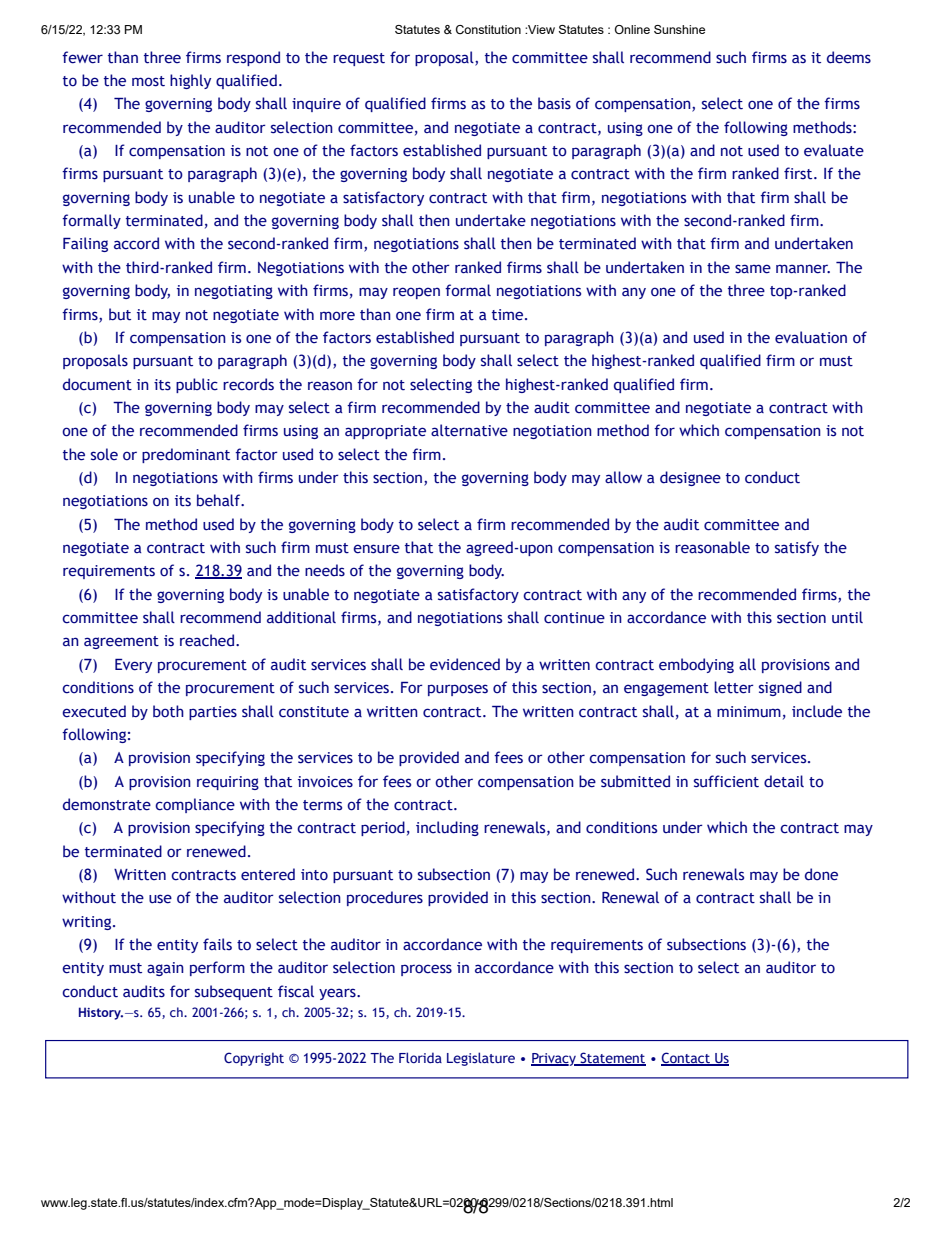 This page has width=952, height=1233. Describe the element at coordinates (168, 711) in the page. I see `both` at that location.
